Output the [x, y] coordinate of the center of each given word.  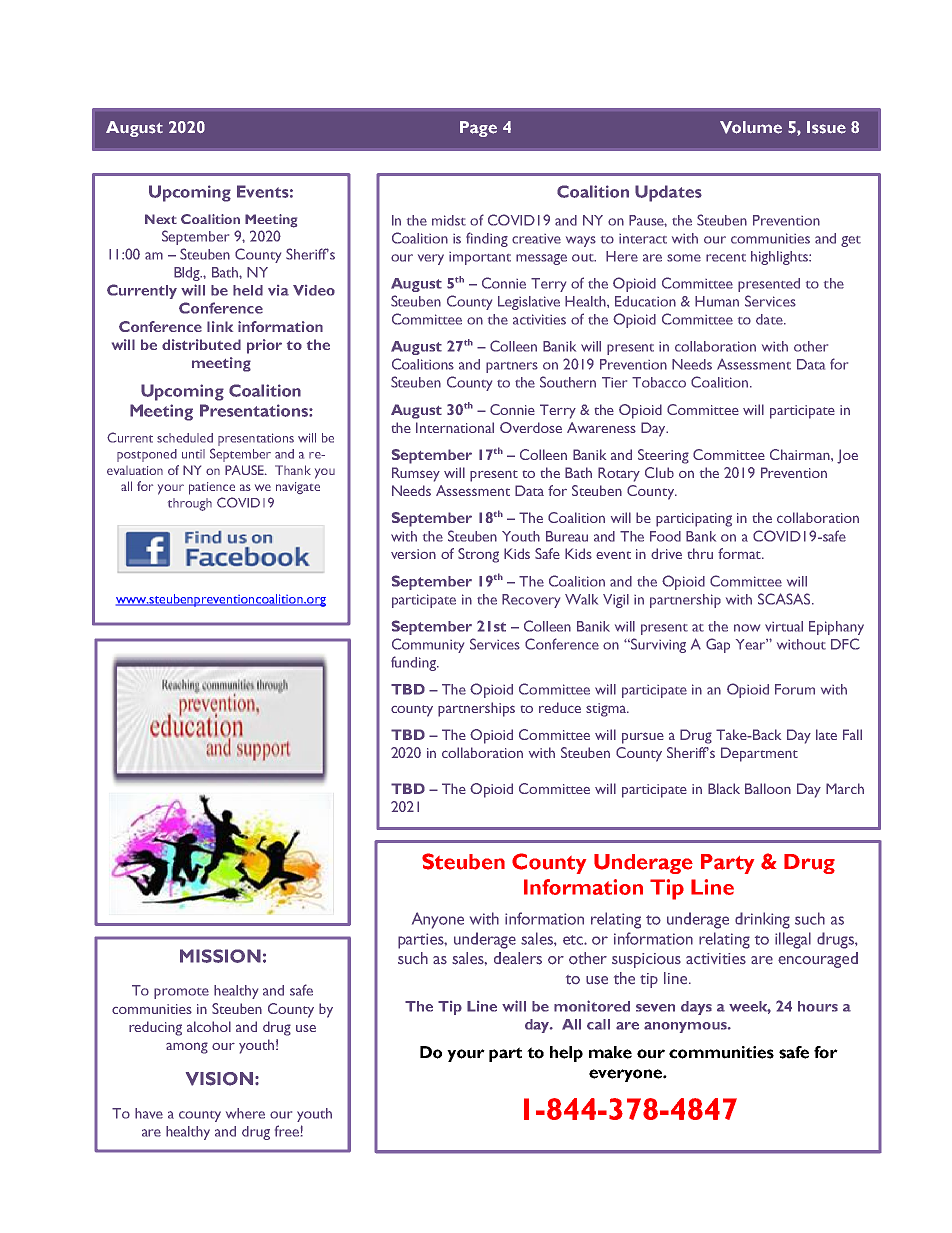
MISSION [220, 956]
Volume [751, 127]
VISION [221, 1079]
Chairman [801, 454]
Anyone [438, 920]
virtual [784, 626]
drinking [762, 920]
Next [161, 219]
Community [428, 645]
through [190, 504]
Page [478, 129]
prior [264, 346]
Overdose [531, 427]
